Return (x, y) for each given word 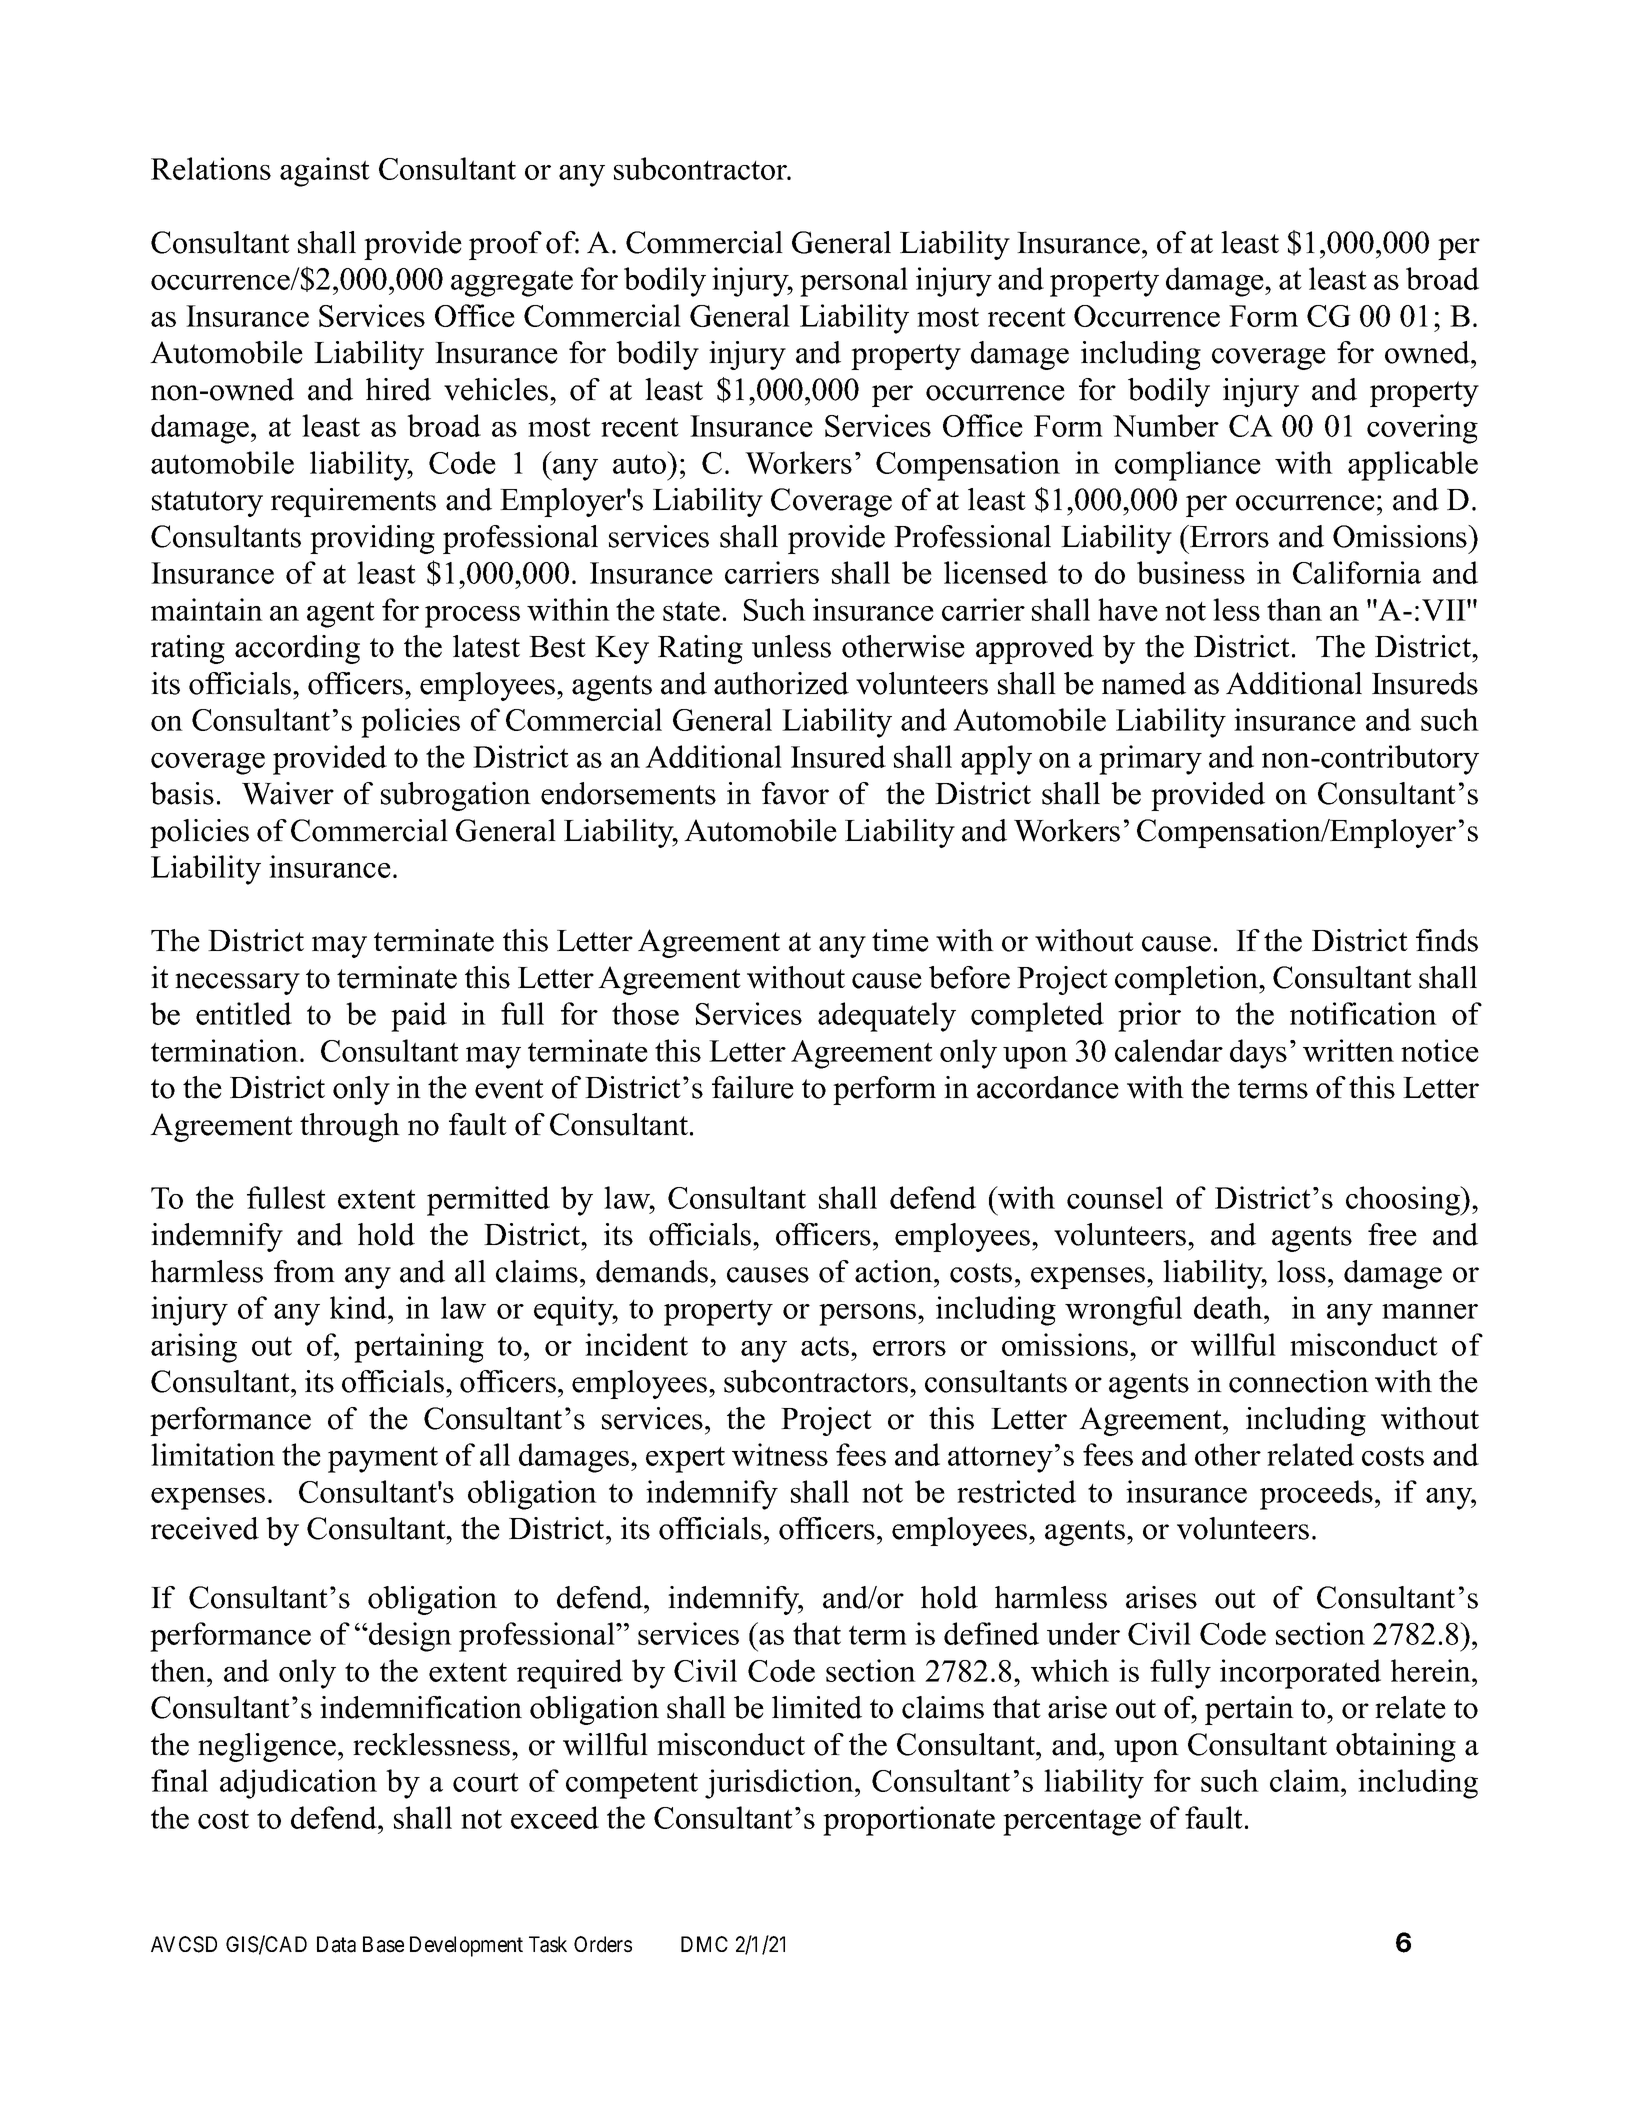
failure (753, 1087)
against (325, 172)
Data (336, 1944)
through (350, 1127)
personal (854, 282)
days (1258, 1054)
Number (1166, 425)
